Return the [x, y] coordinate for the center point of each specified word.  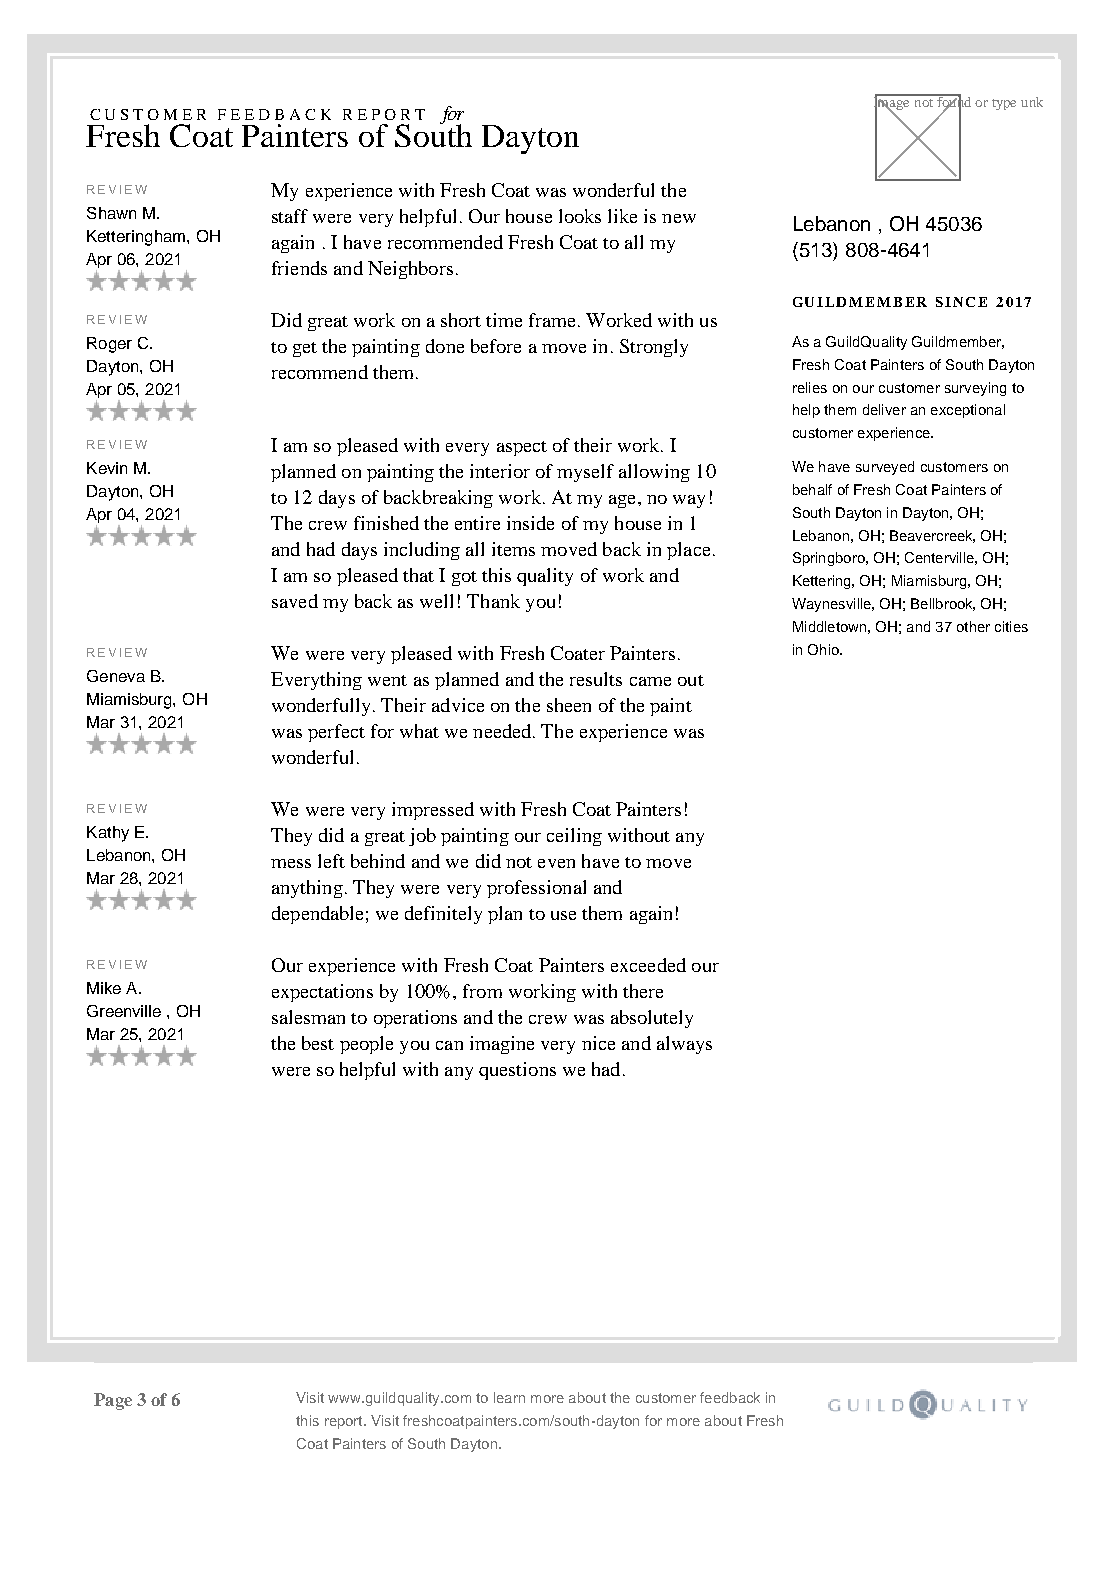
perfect [336, 733]
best [318, 1043]
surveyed [885, 468]
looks [580, 216]
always [684, 1045]
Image [893, 103]
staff [290, 216]
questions [517, 1071]
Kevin [107, 468]
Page [113, 1401]
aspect [522, 448]
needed [503, 731]
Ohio [824, 649]
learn [509, 1397]
